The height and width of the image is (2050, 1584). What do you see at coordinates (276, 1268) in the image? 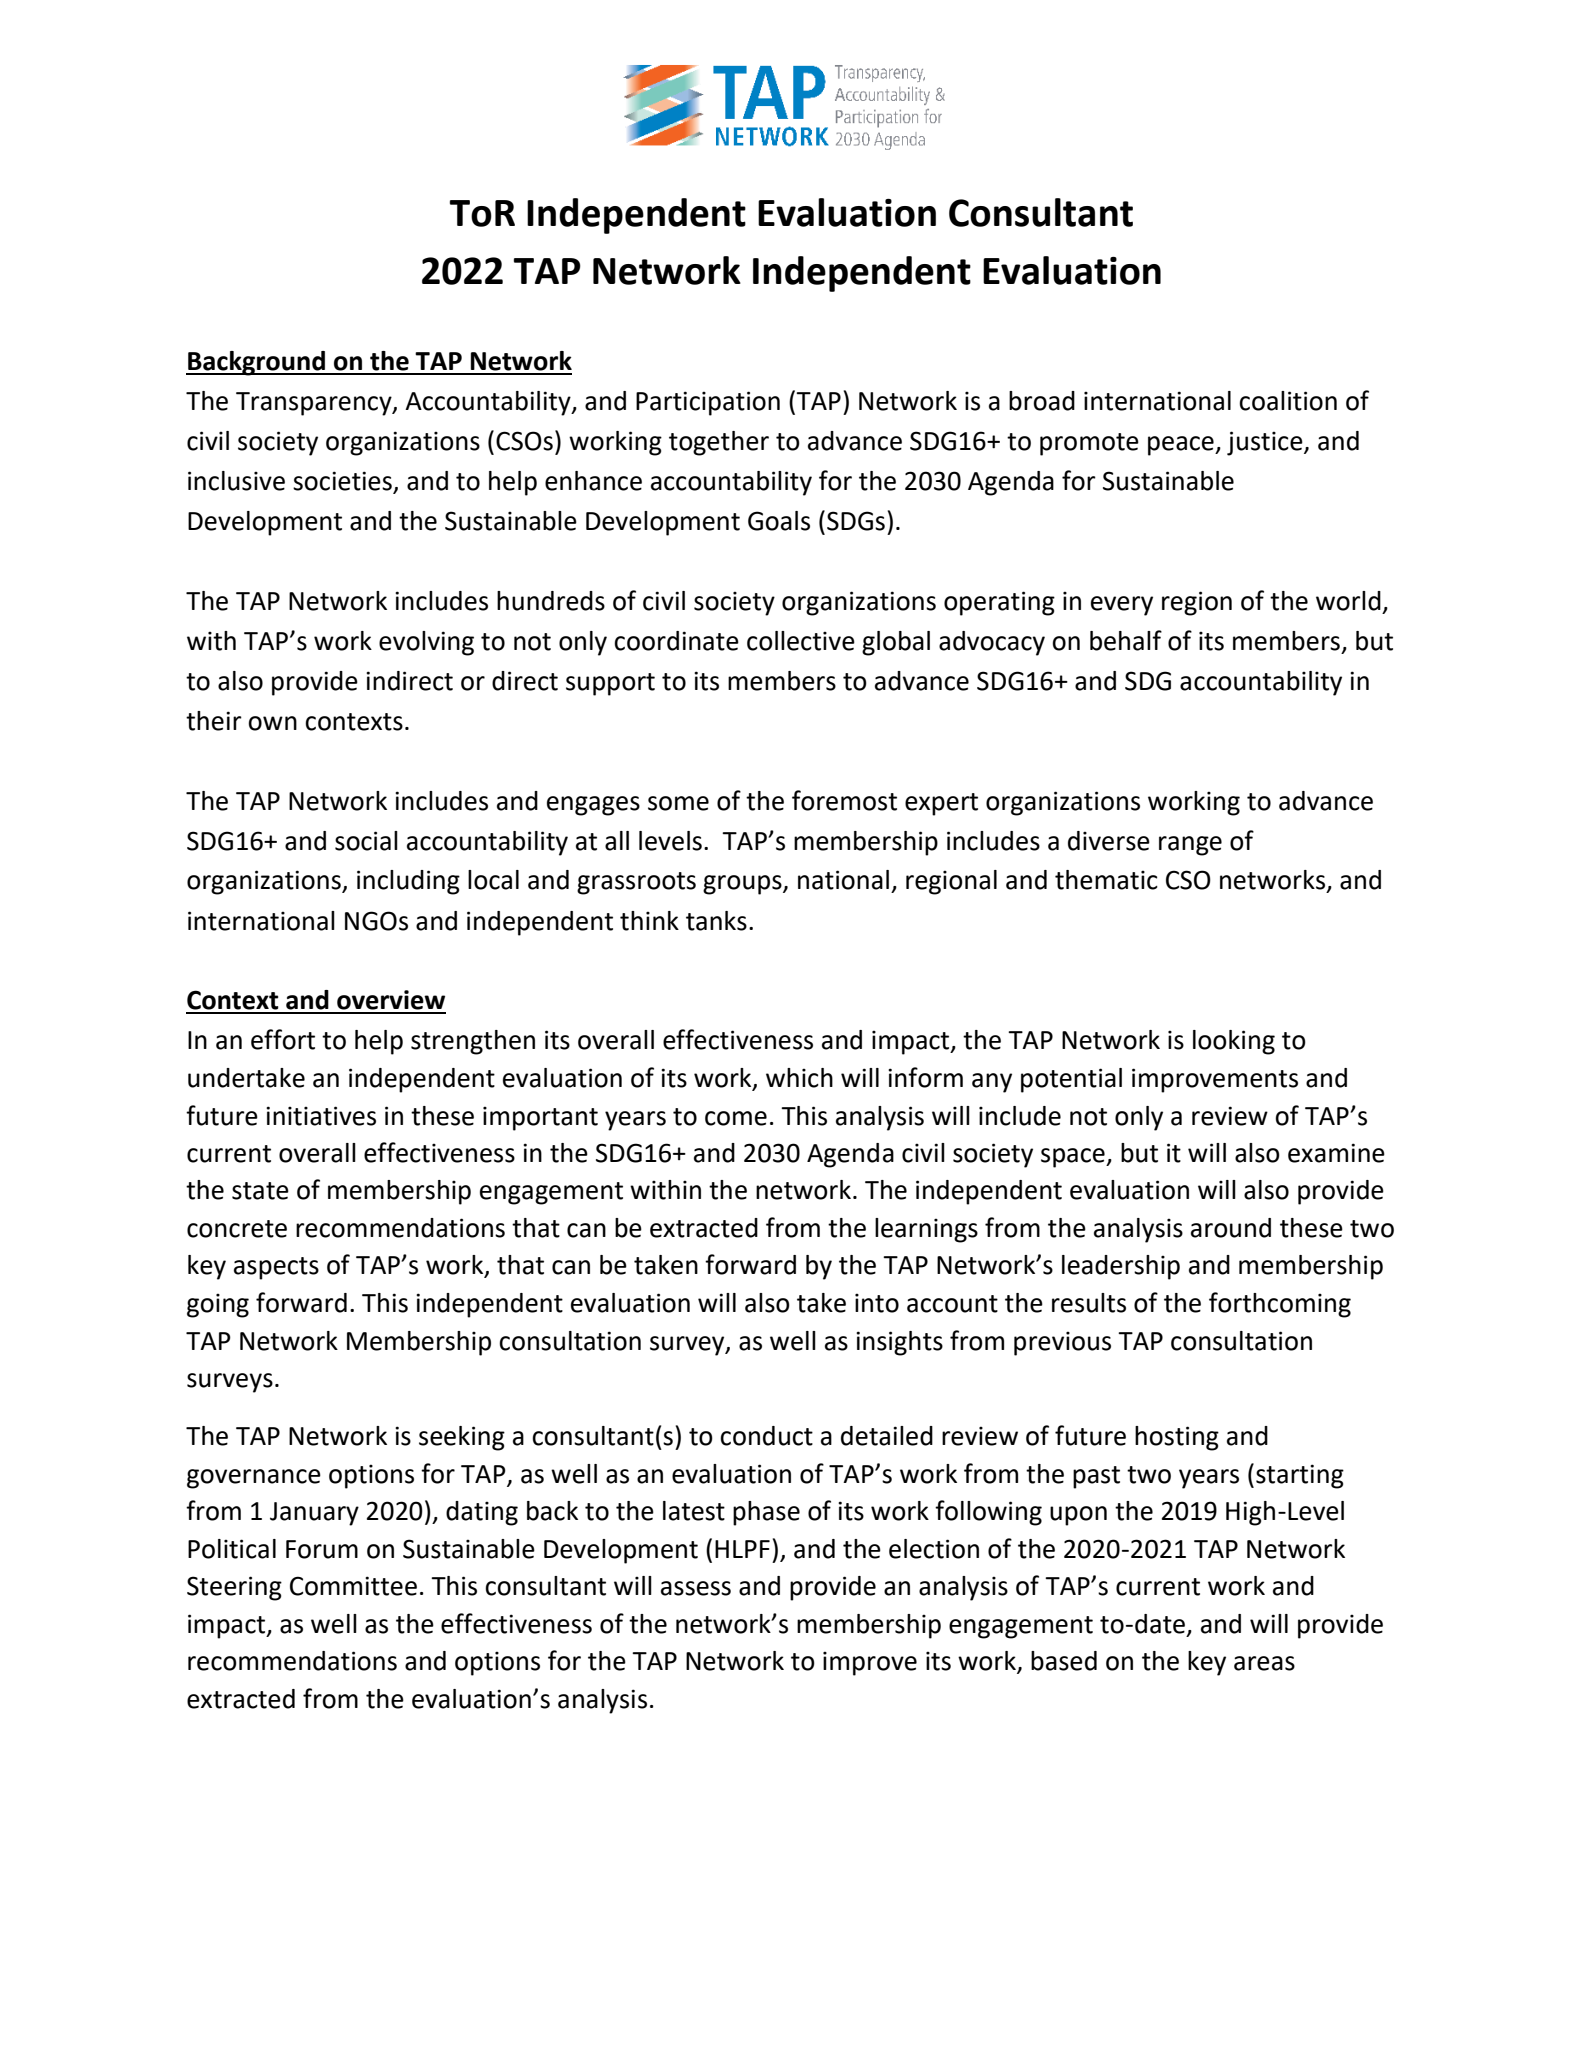
I see `aspects` at bounding box center [276, 1268].
